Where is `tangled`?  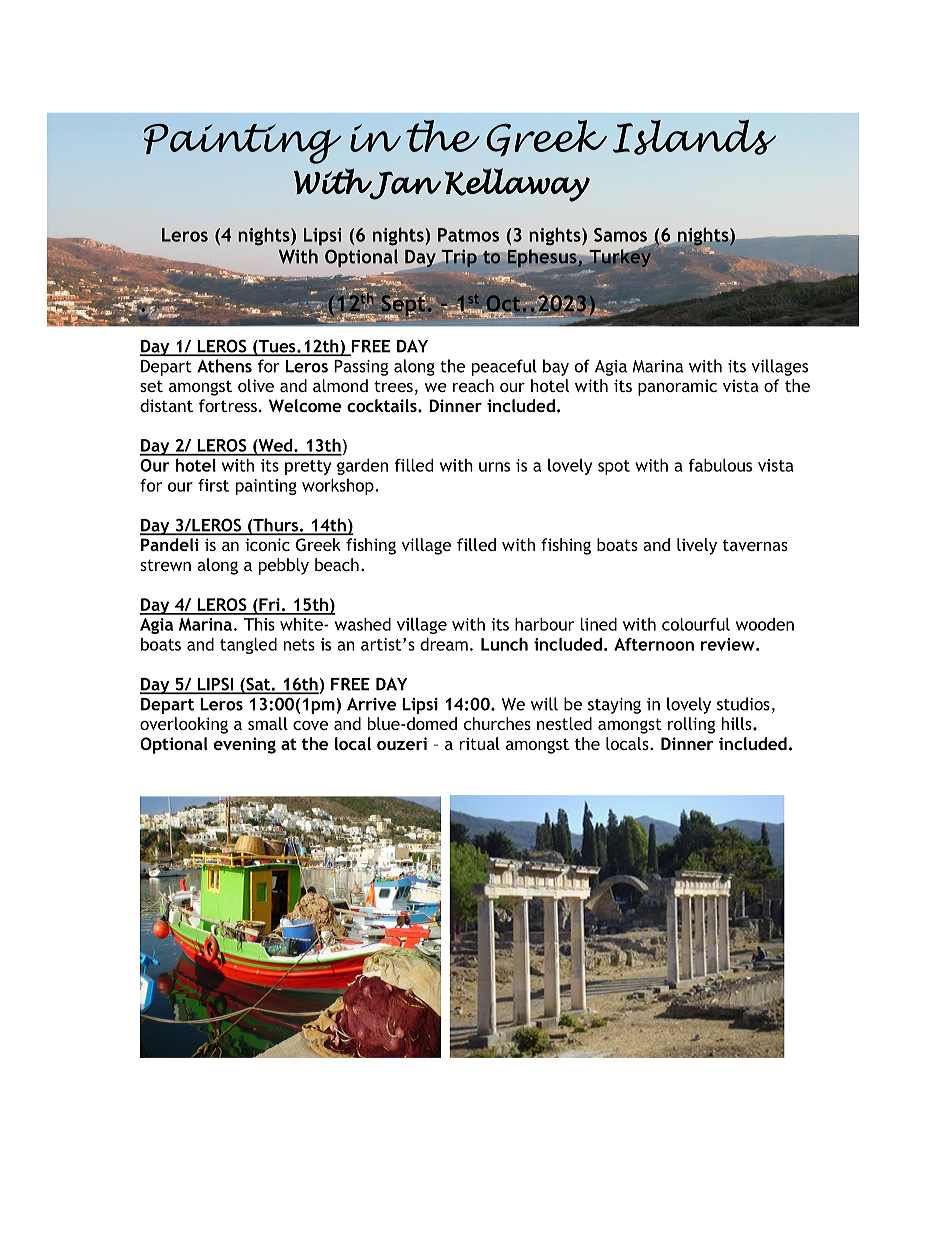
tangled is located at coordinates (248, 646).
